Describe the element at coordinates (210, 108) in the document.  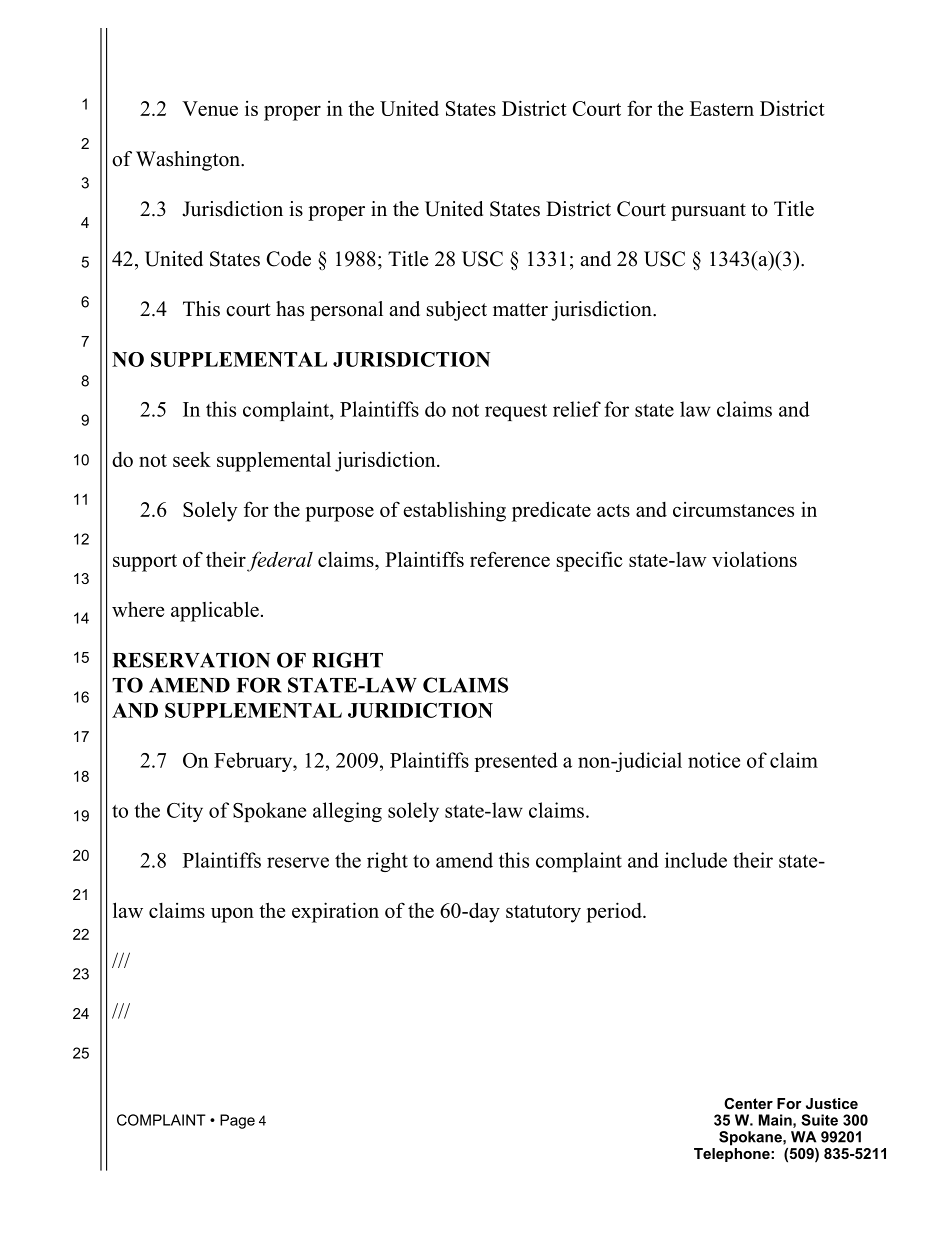
I see `Venue` at that location.
